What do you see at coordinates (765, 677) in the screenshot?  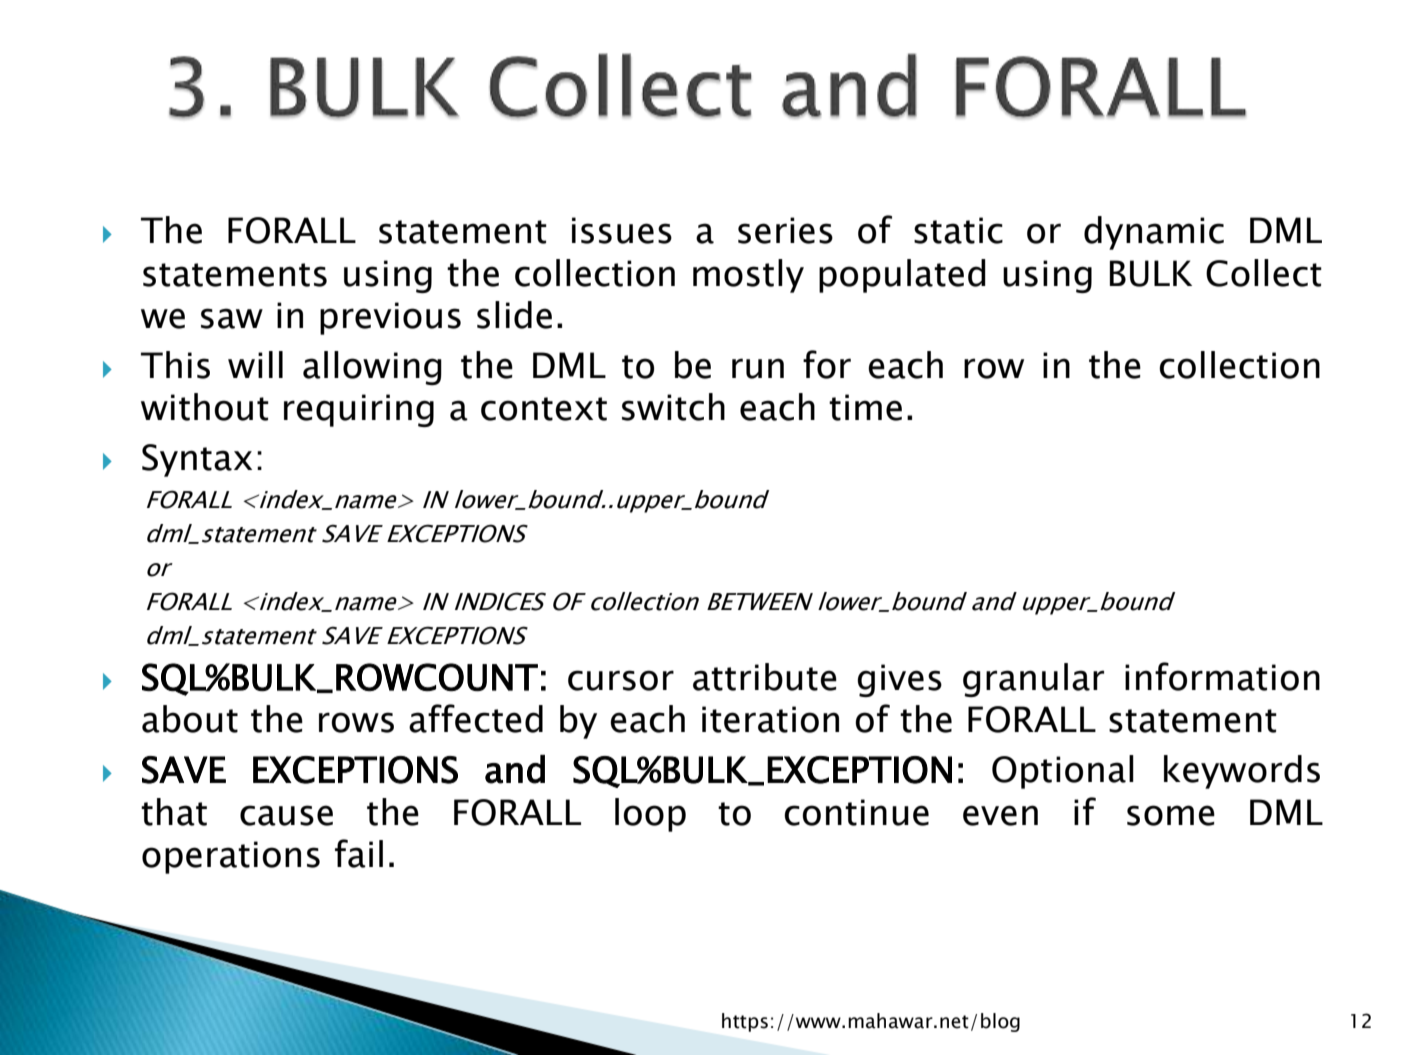 I see `attribute` at bounding box center [765, 677].
